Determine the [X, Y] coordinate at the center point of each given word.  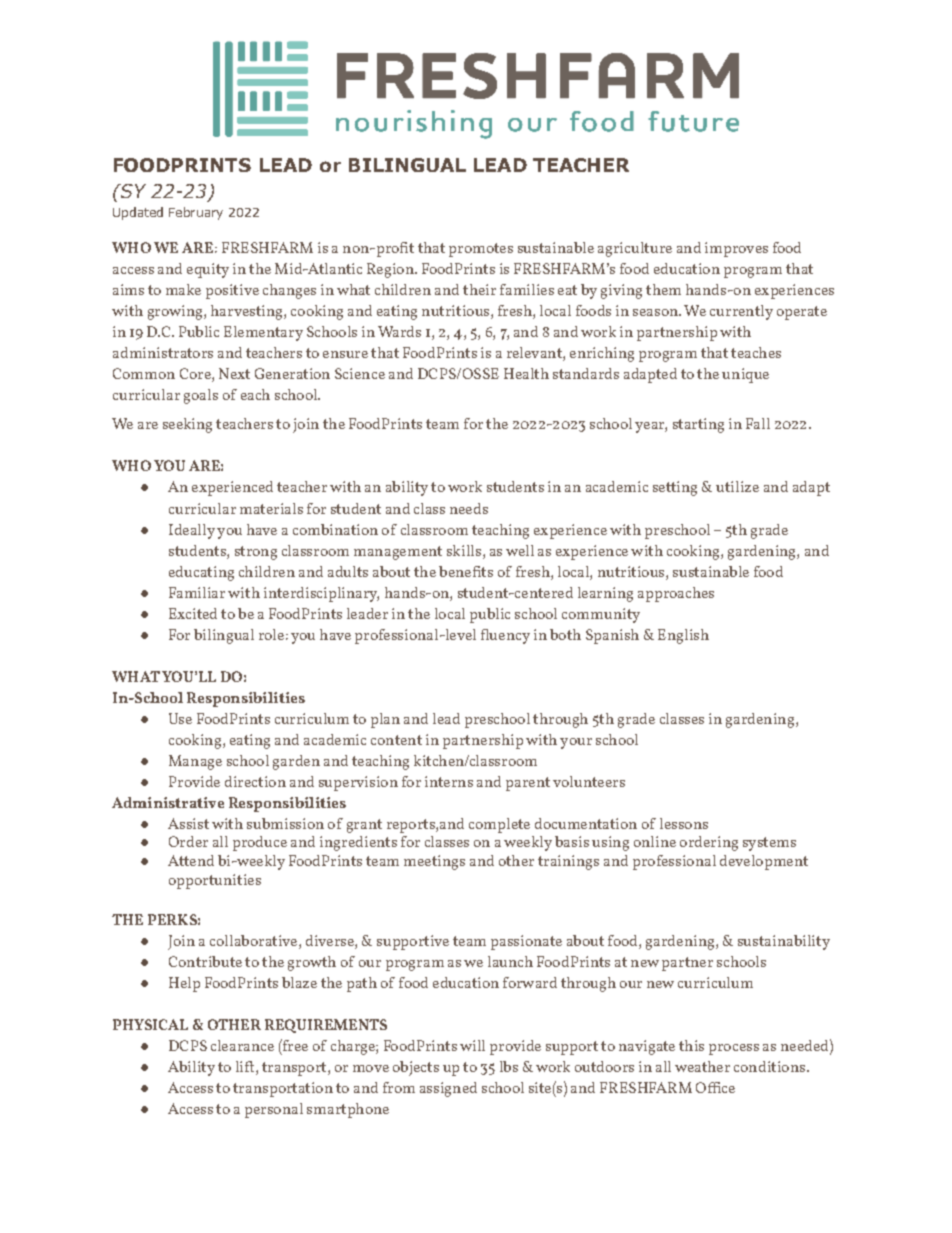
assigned [448, 1089]
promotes [481, 250]
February [196, 213]
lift [246, 1066]
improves [736, 249]
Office [715, 1087]
